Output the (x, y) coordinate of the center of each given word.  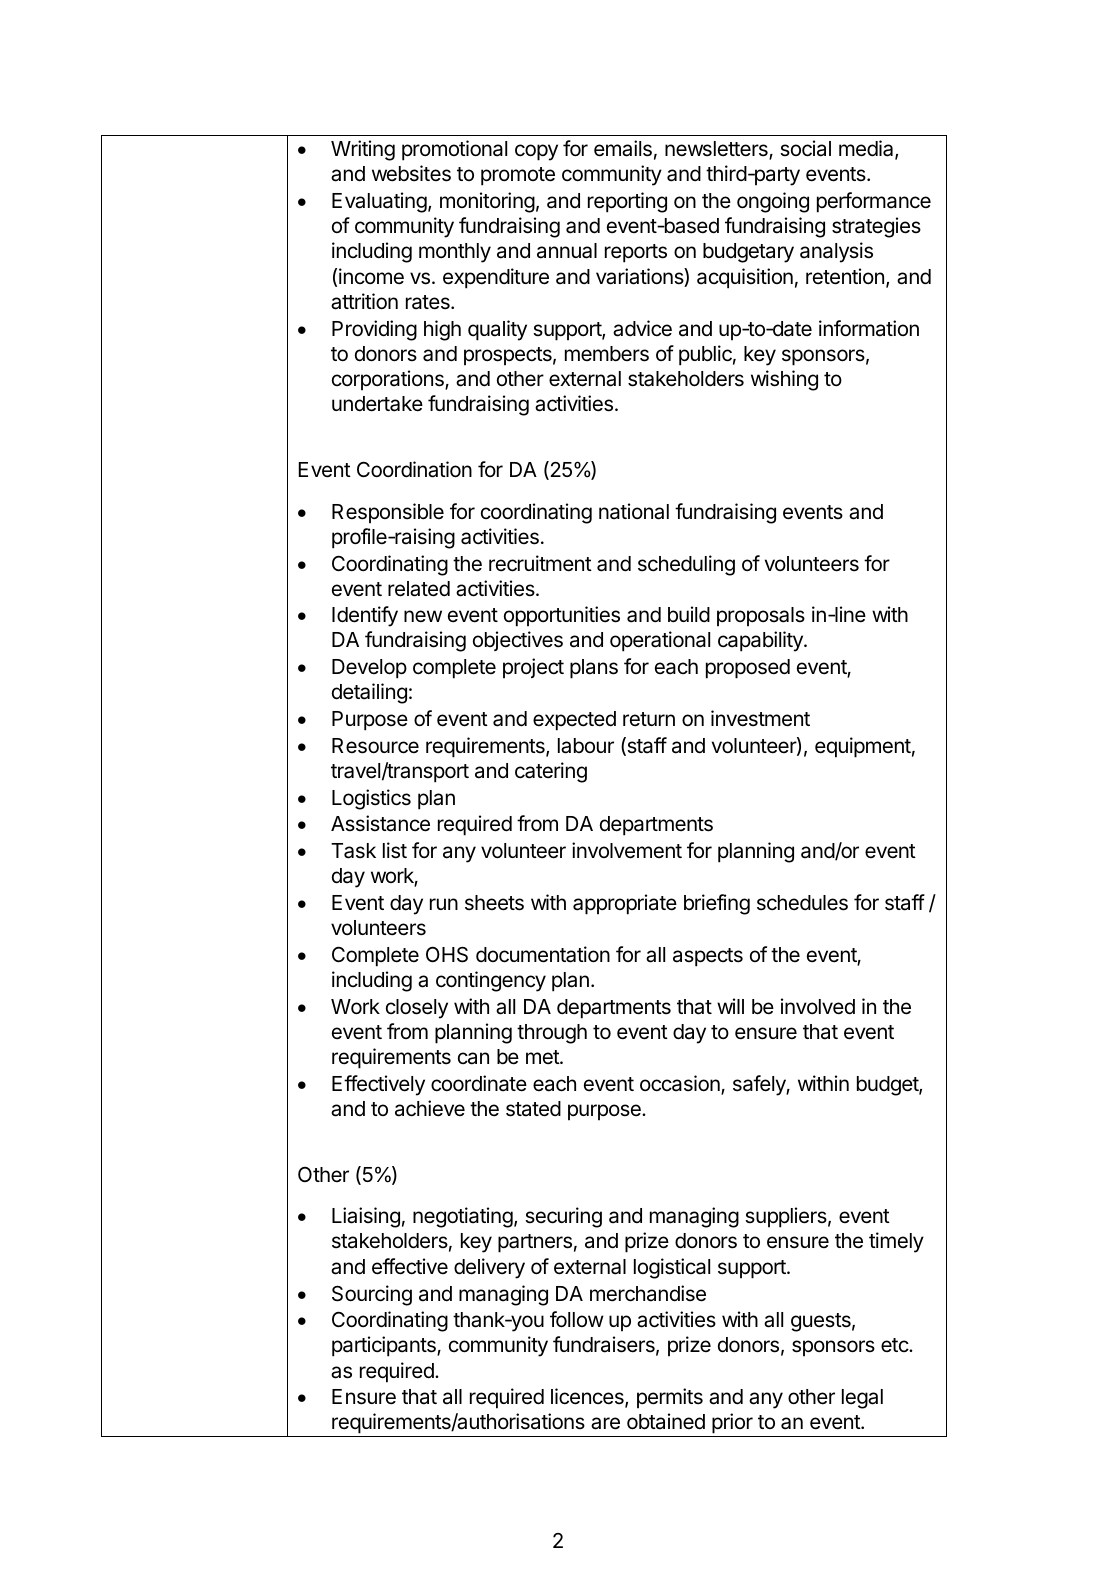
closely (417, 1009)
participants (385, 1346)
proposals (761, 617)
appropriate (625, 904)
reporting (627, 202)
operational (660, 641)
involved (818, 1006)
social (805, 148)
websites (411, 173)
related (419, 589)
